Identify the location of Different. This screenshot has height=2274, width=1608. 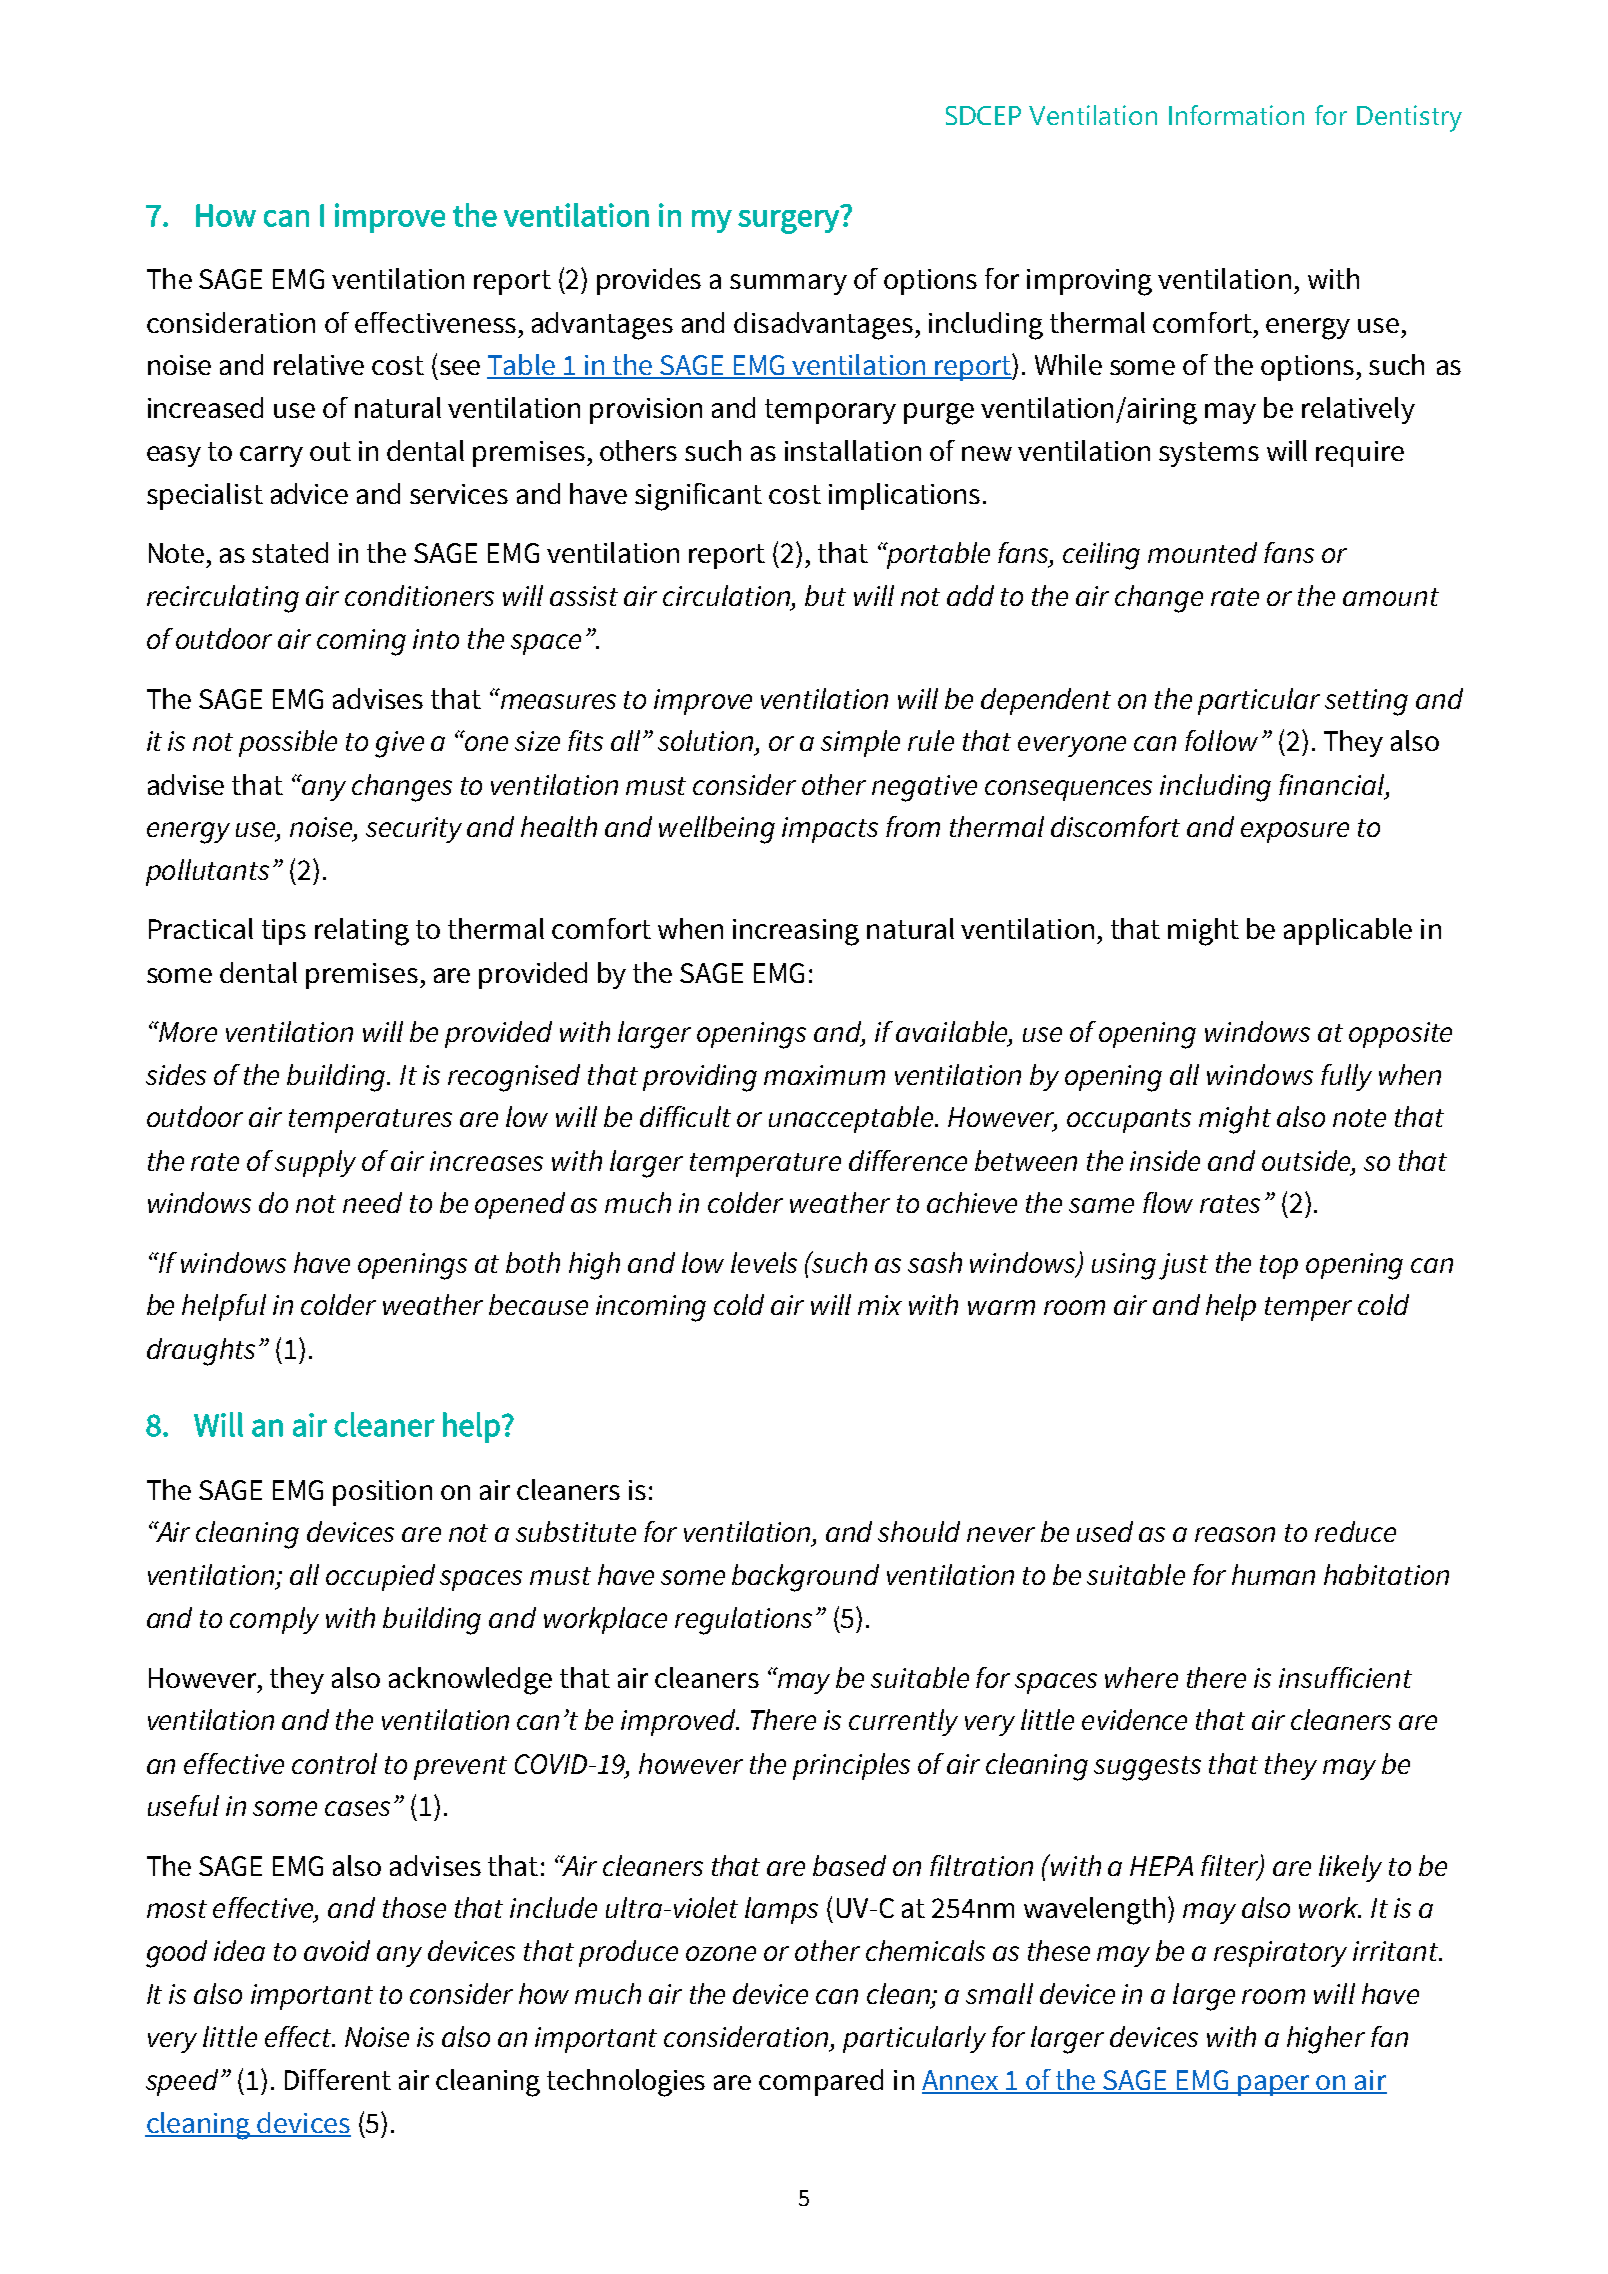
(338, 2079).
